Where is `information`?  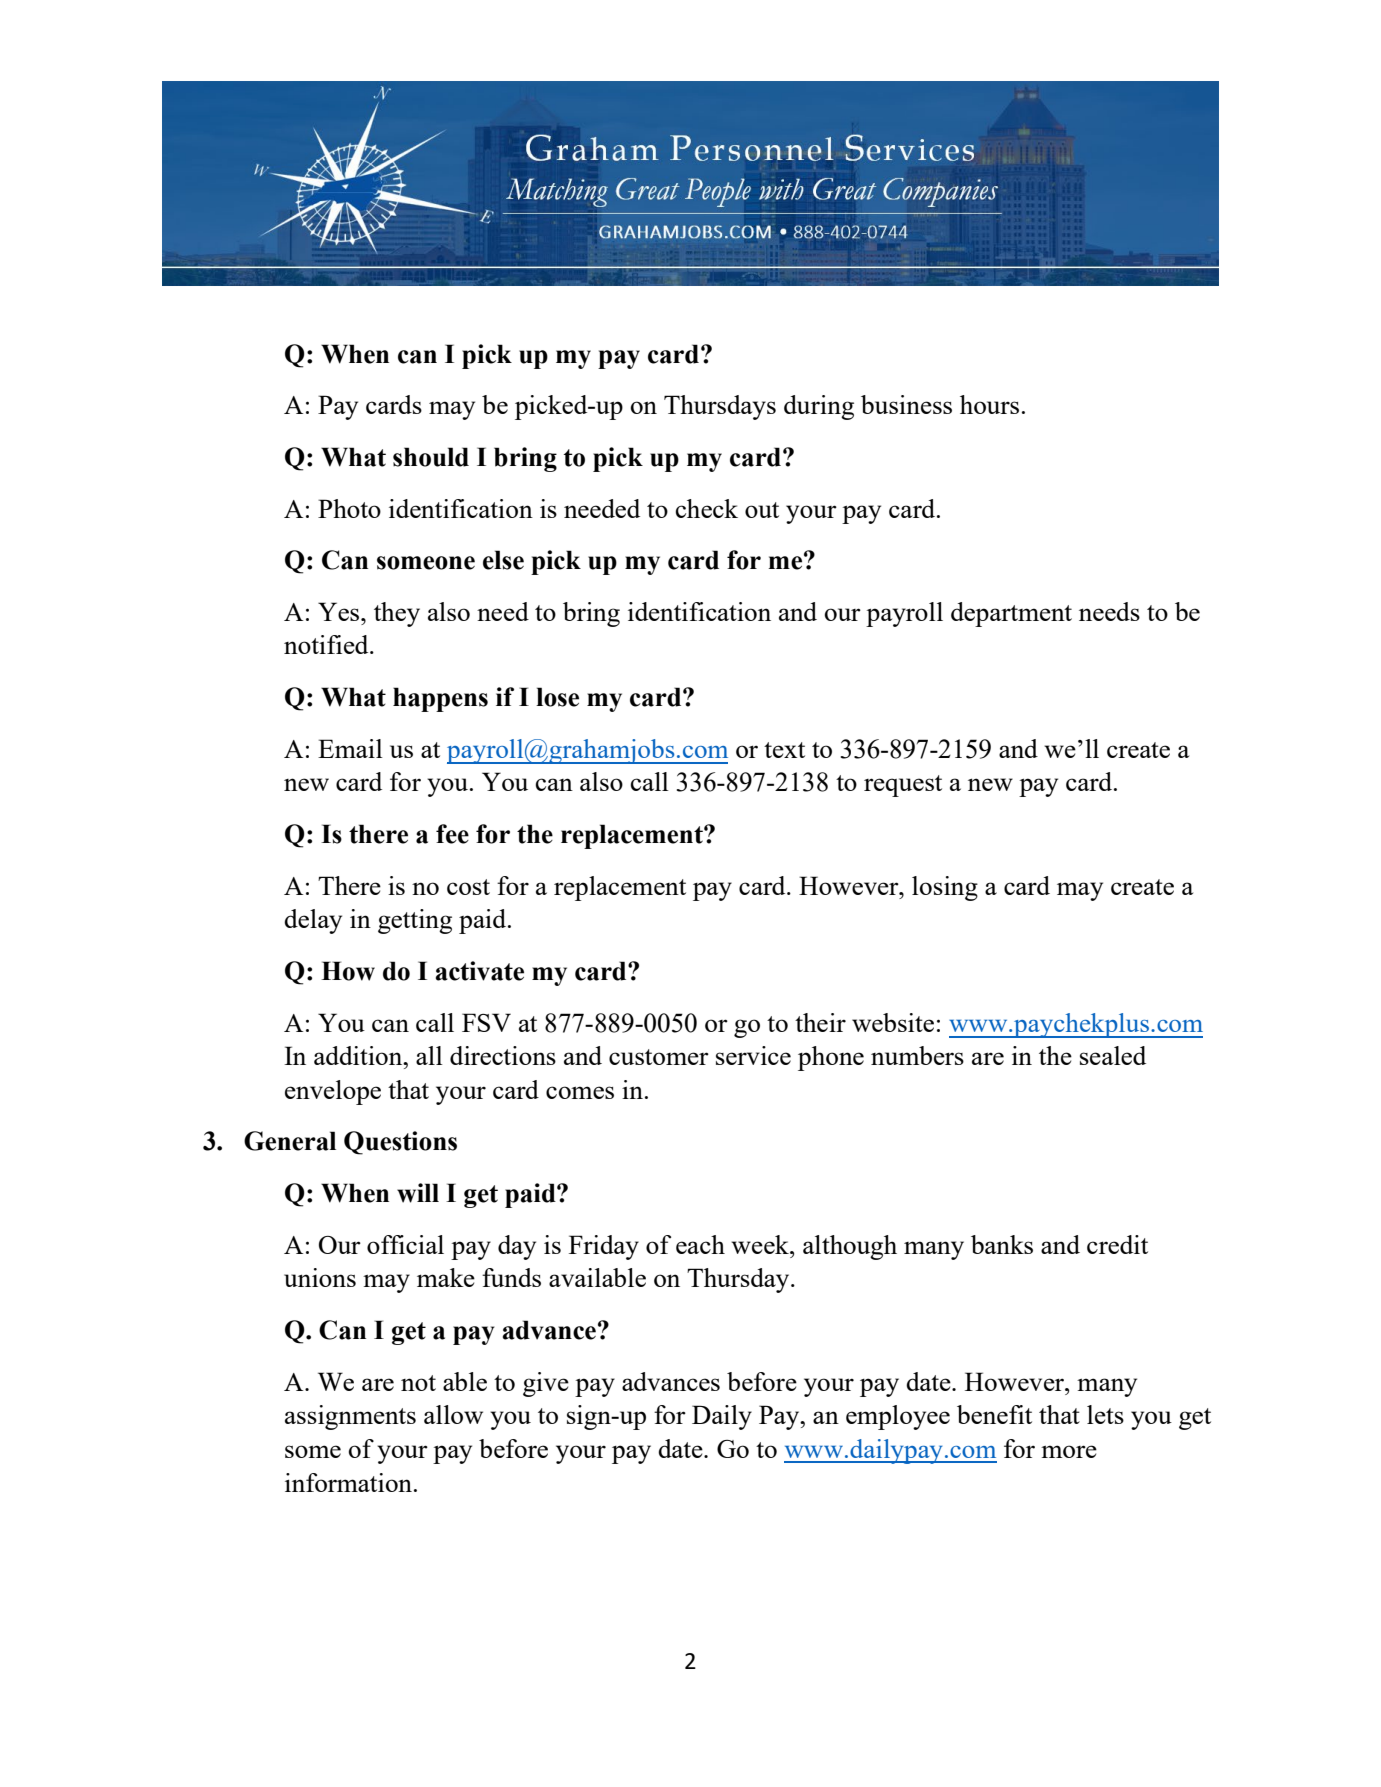 information is located at coordinates (348, 1482).
